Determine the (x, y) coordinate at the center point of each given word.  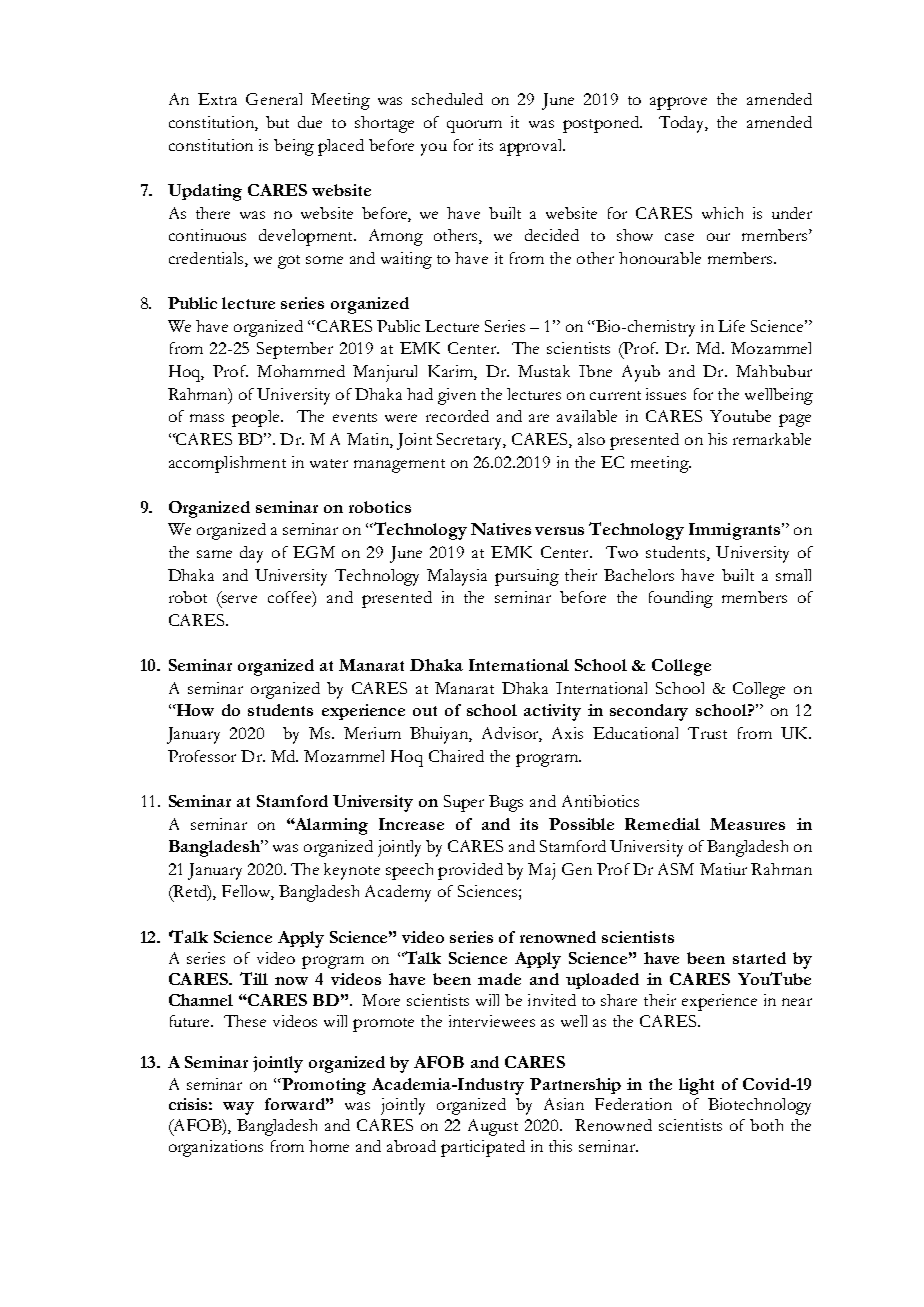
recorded (457, 416)
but (277, 122)
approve (678, 103)
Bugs (506, 803)
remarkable (772, 439)
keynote (352, 871)
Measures (747, 824)
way (238, 1108)
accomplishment (227, 464)
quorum (474, 126)
